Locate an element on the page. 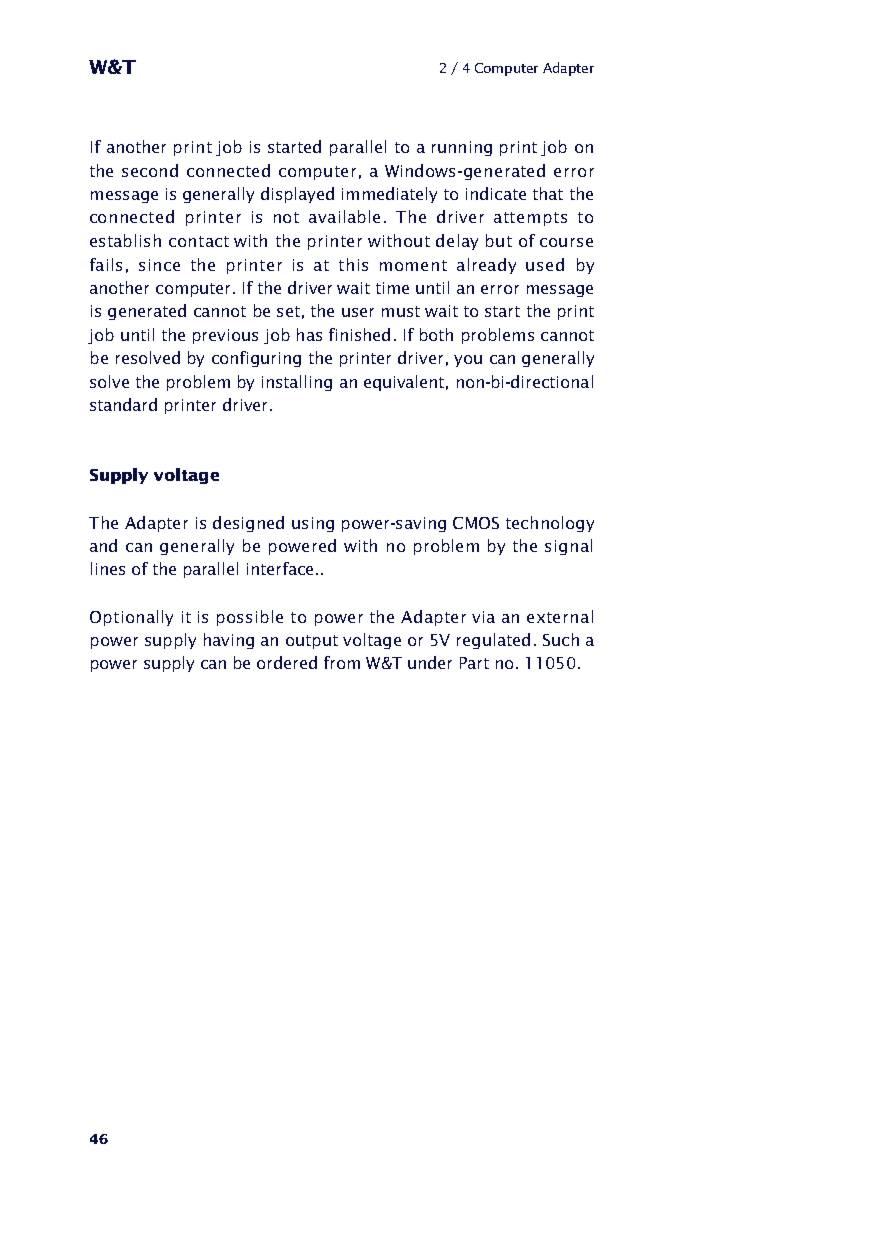 This image has width=890, height=1260. this is located at coordinates (353, 264).
